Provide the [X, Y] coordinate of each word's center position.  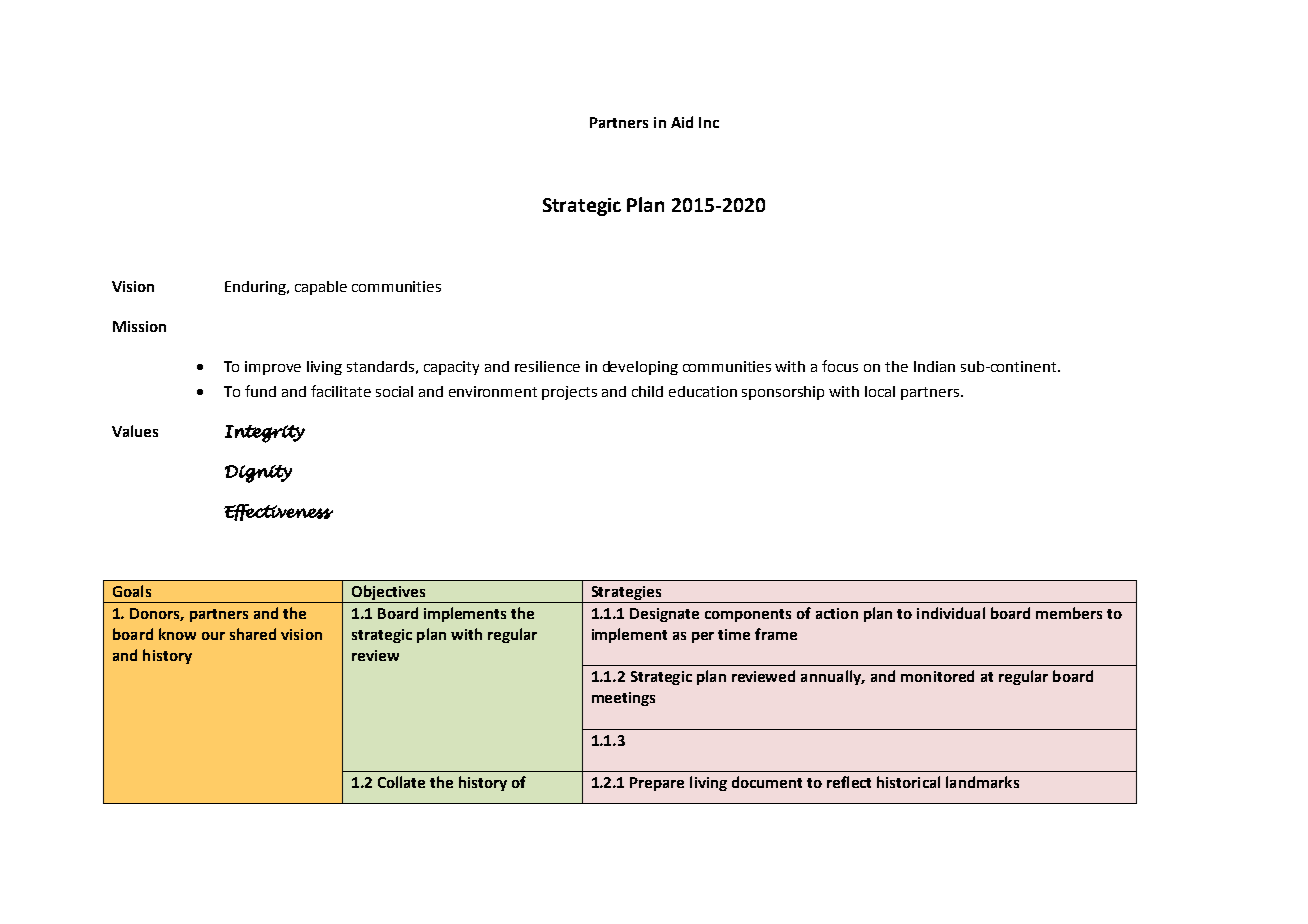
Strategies [626, 594]
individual [951, 613]
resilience [547, 366]
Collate [401, 782]
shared [253, 634]
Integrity [265, 434]
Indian [934, 366]
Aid [682, 122]
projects [569, 393]
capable [321, 288]
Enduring [256, 288]
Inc [709, 122]
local [880, 391]
